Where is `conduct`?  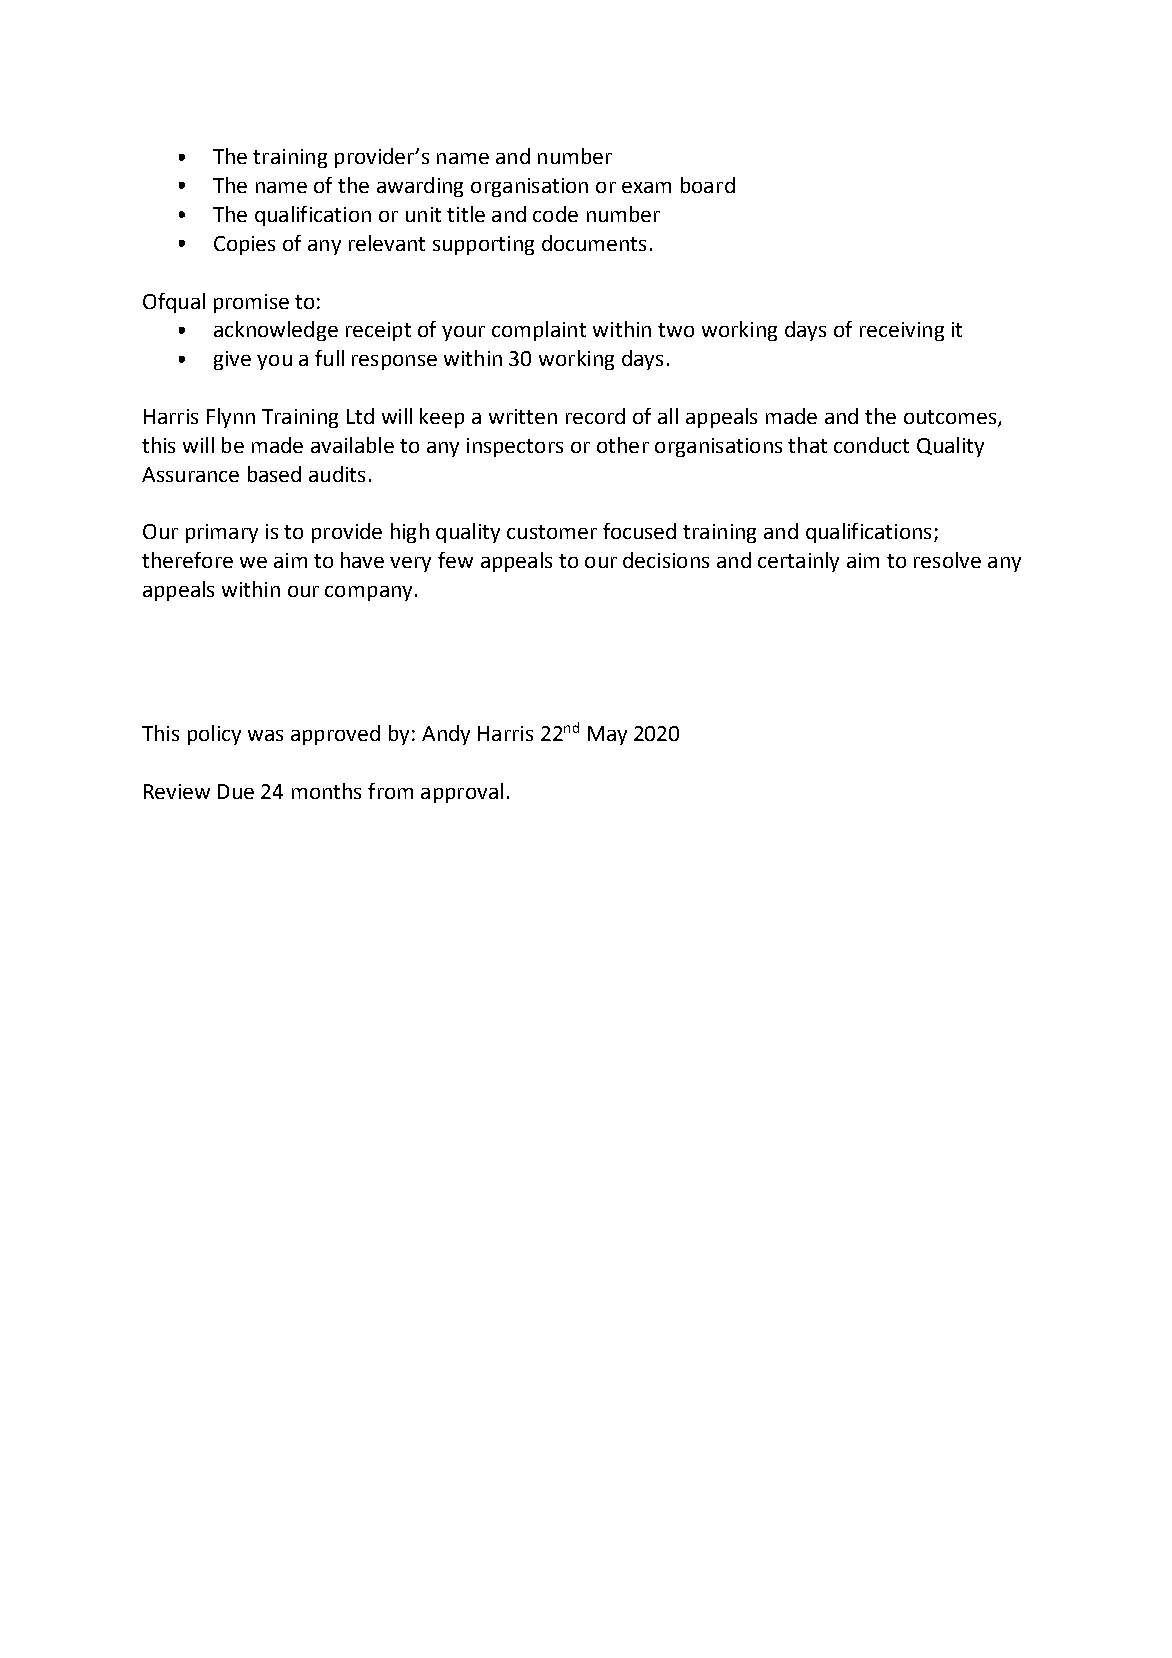 conduct is located at coordinates (871, 445).
